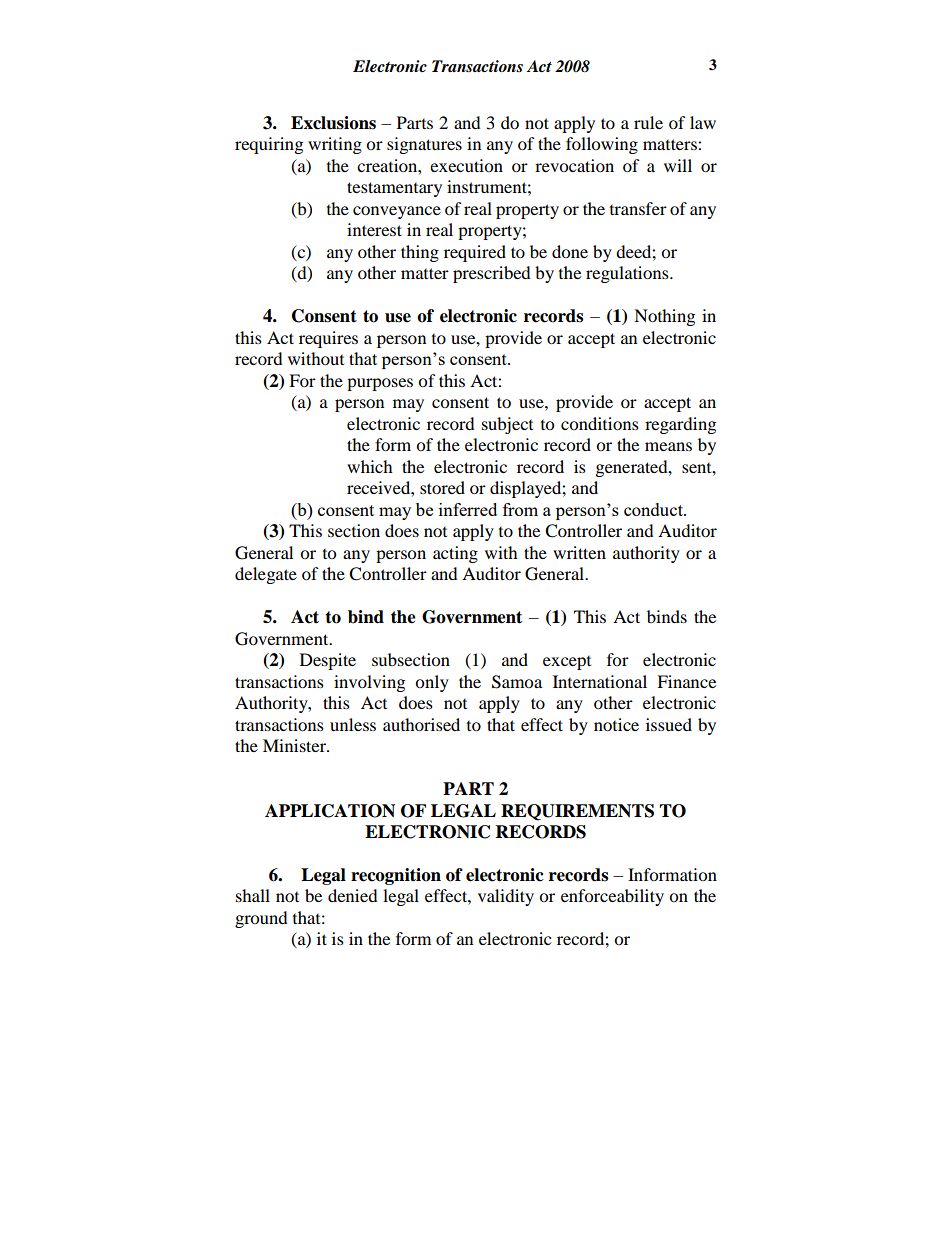 This document has height=1233, width=952. I want to click on issued, so click(669, 724).
